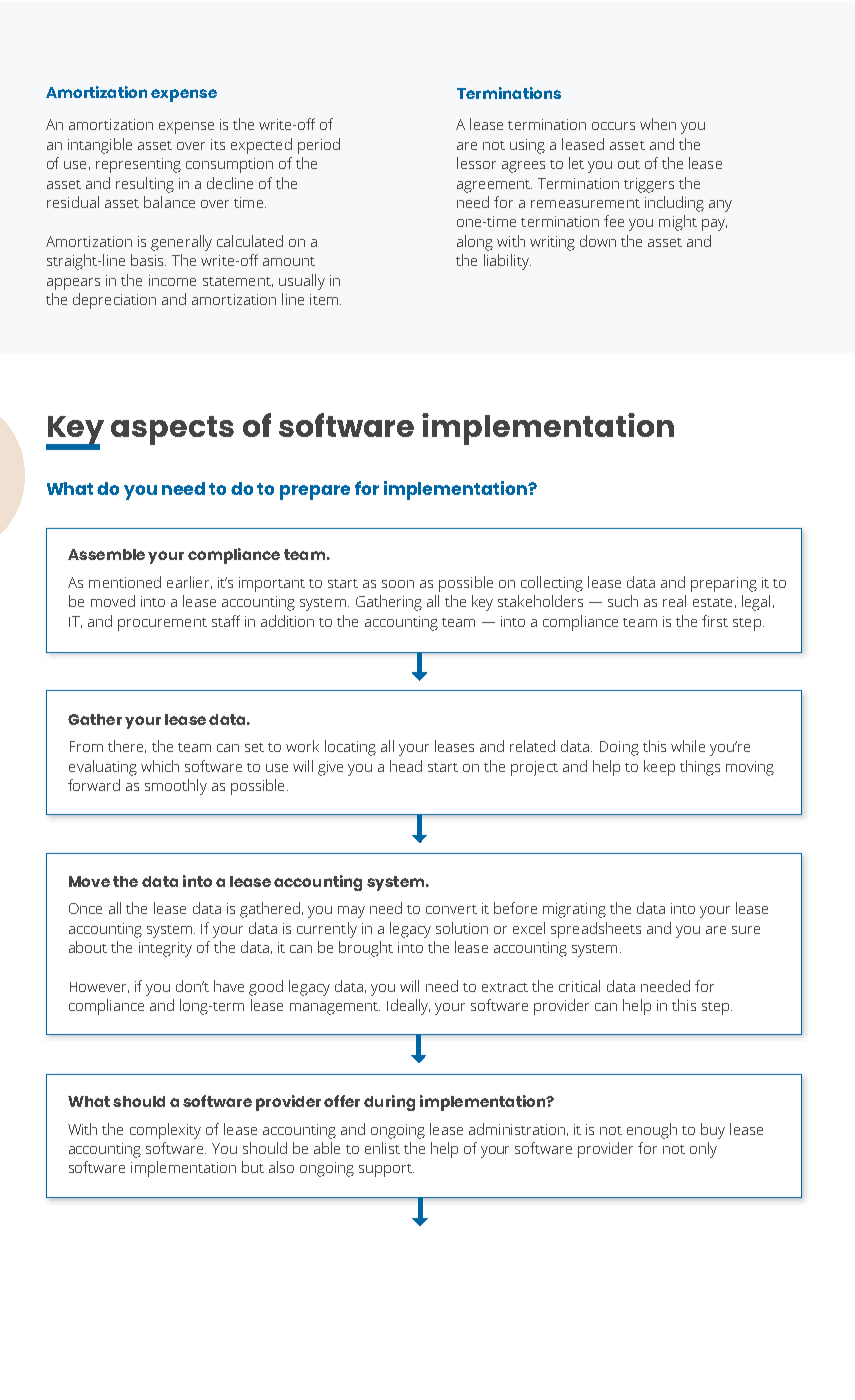 This image has width=855, height=1400. Describe the element at coordinates (138, 165) in the image. I see `representing` at that location.
